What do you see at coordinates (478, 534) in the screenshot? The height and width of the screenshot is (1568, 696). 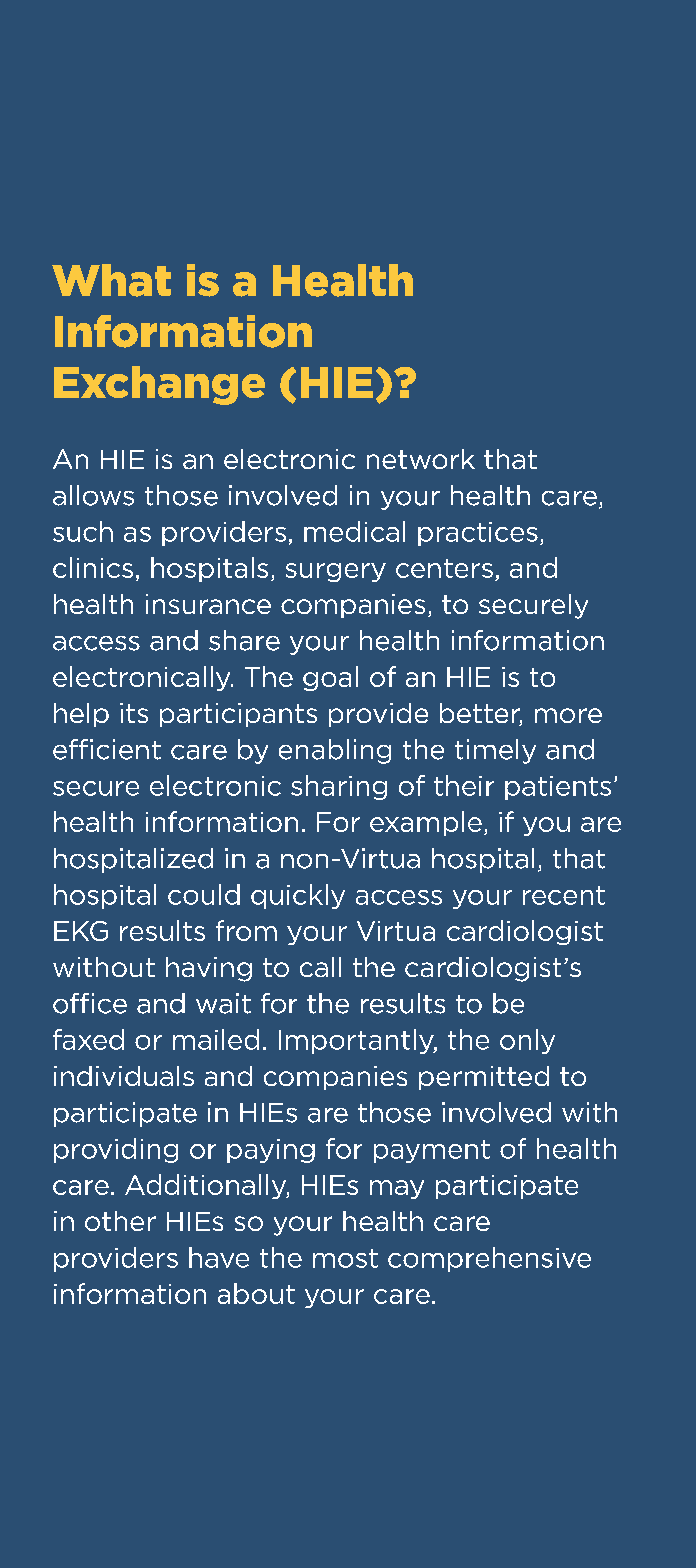 I see `practices` at bounding box center [478, 534].
